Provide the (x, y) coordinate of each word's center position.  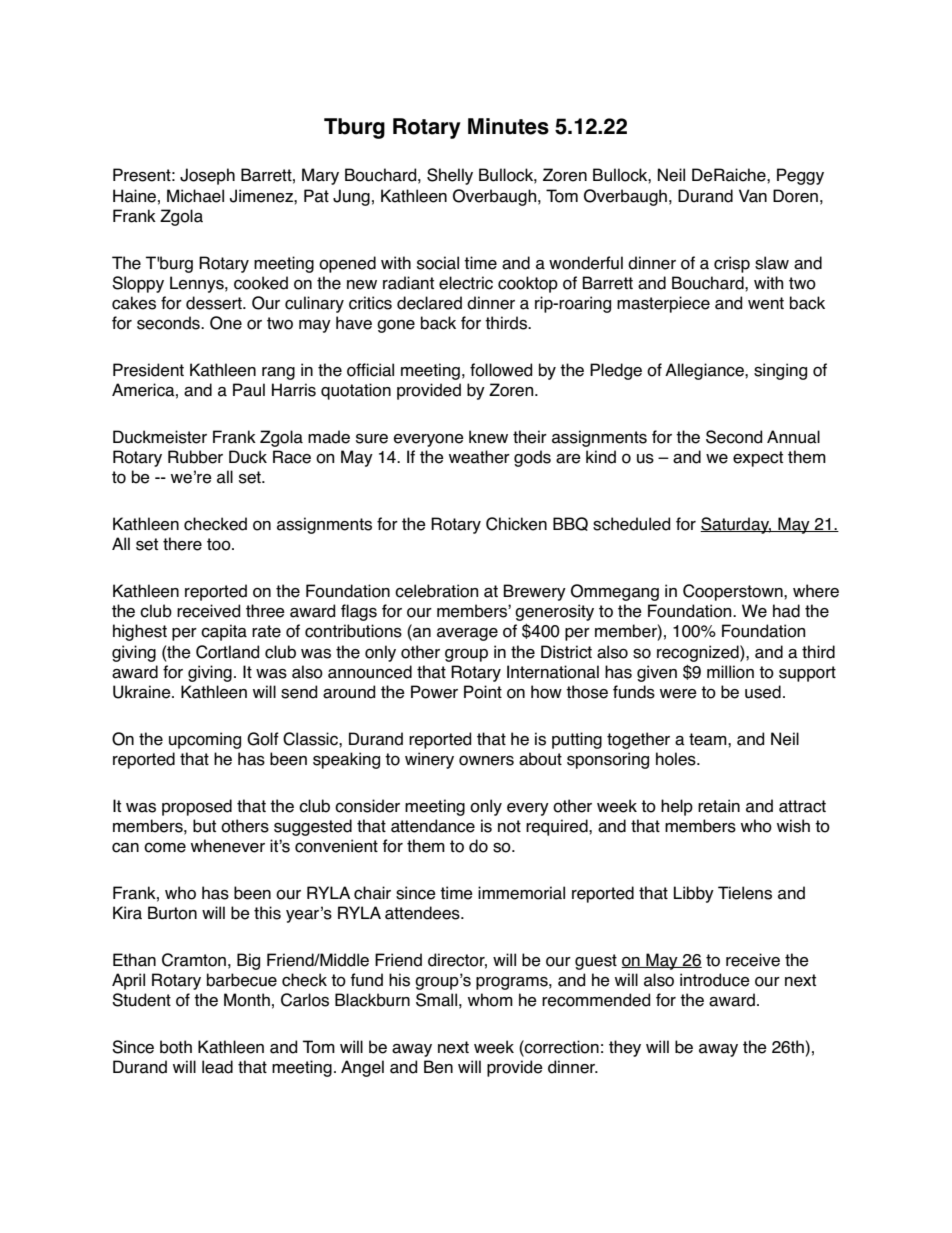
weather (479, 457)
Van (753, 196)
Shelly (450, 176)
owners (486, 760)
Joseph (207, 176)
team (709, 739)
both (176, 1047)
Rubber (195, 457)
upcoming (205, 740)
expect (758, 459)
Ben (438, 1067)
